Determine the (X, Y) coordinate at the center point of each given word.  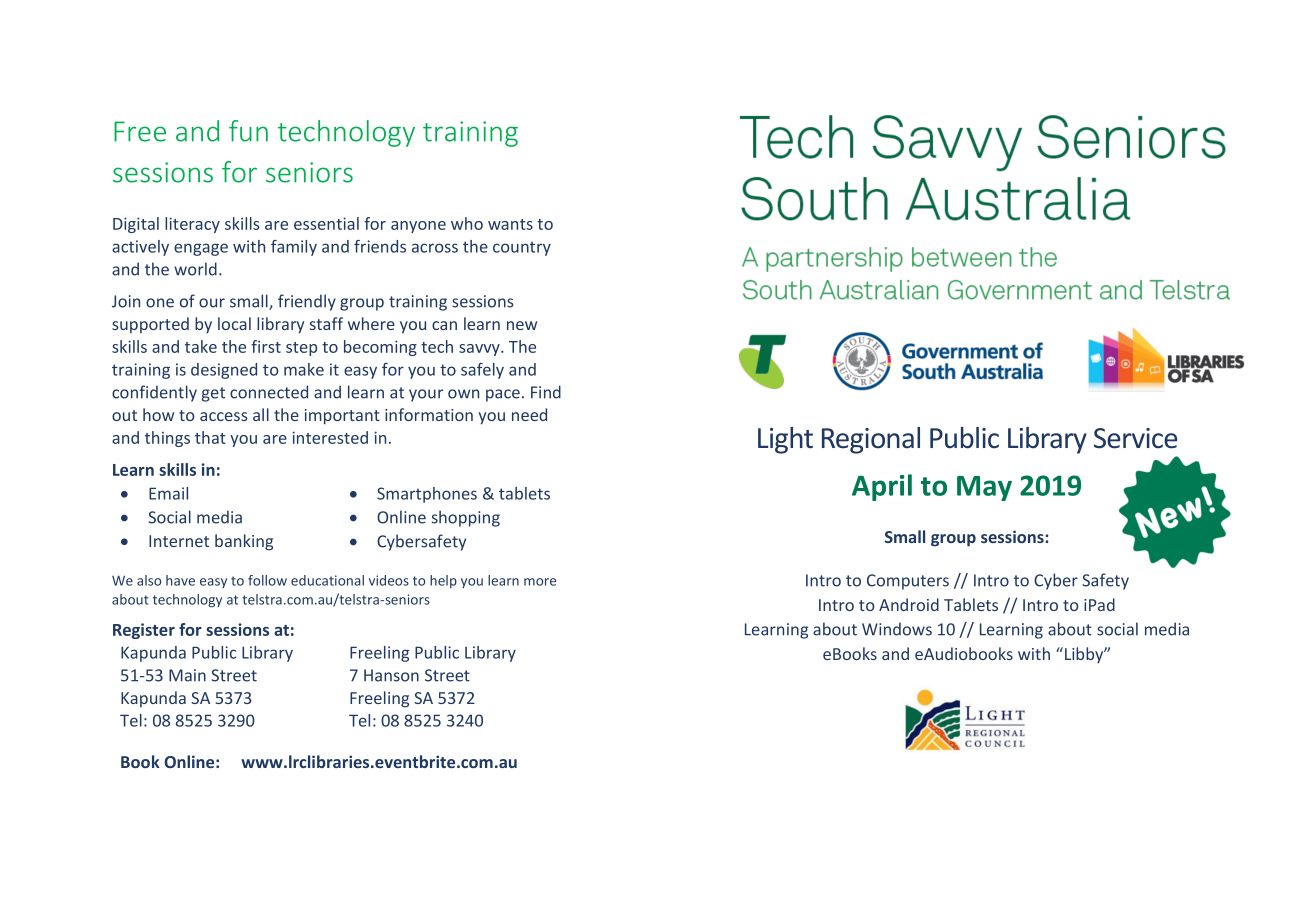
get (213, 394)
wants (510, 224)
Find (546, 392)
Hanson (391, 675)
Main (187, 675)
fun (248, 131)
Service (1135, 438)
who (467, 223)
